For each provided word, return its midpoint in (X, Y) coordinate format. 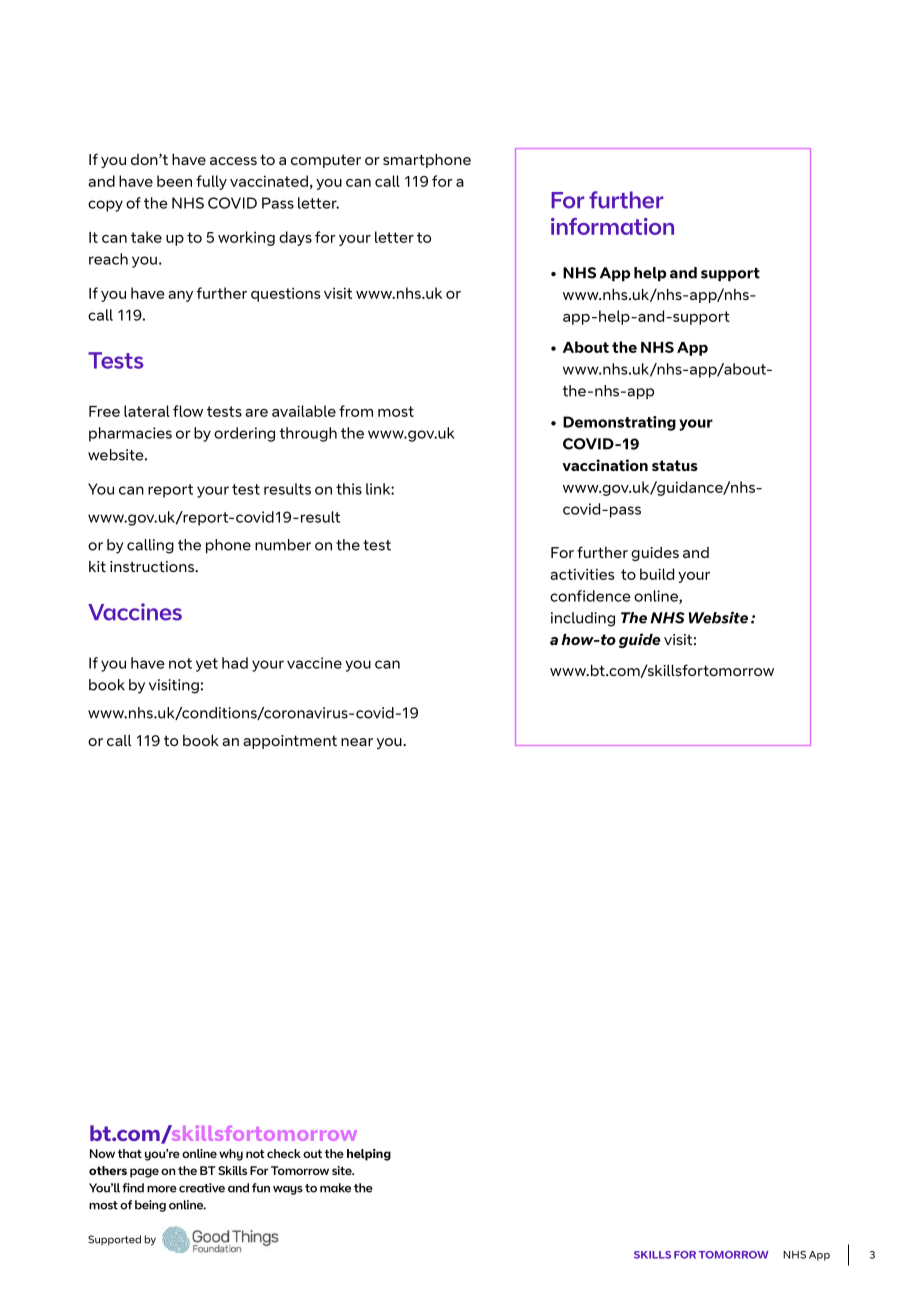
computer (326, 161)
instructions (153, 566)
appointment (290, 742)
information (612, 226)
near (357, 742)
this (349, 489)
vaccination (605, 465)
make (335, 1188)
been (174, 181)
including (583, 619)
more (162, 1189)
